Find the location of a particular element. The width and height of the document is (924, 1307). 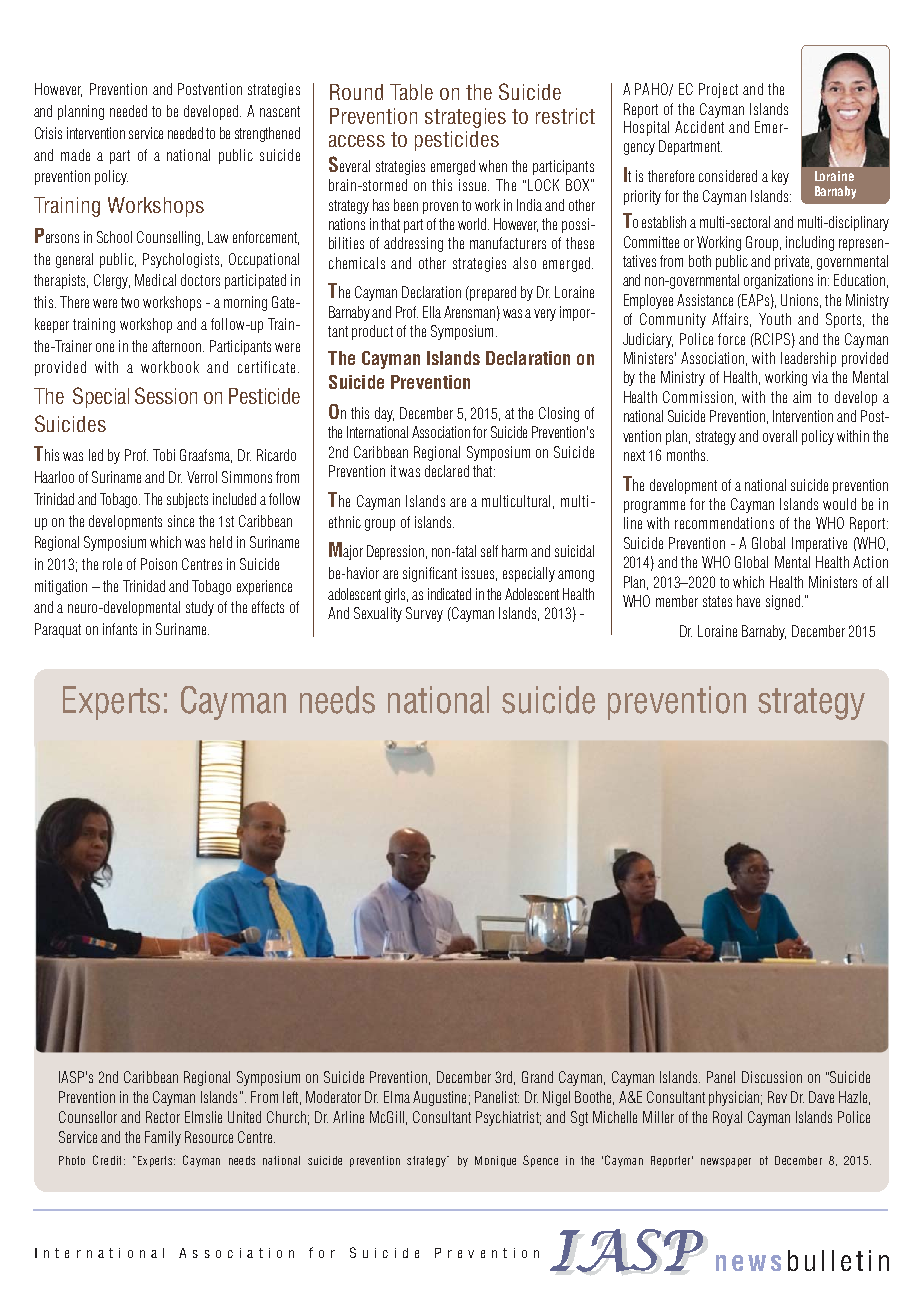

signed is located at coordinates (783, 602).
